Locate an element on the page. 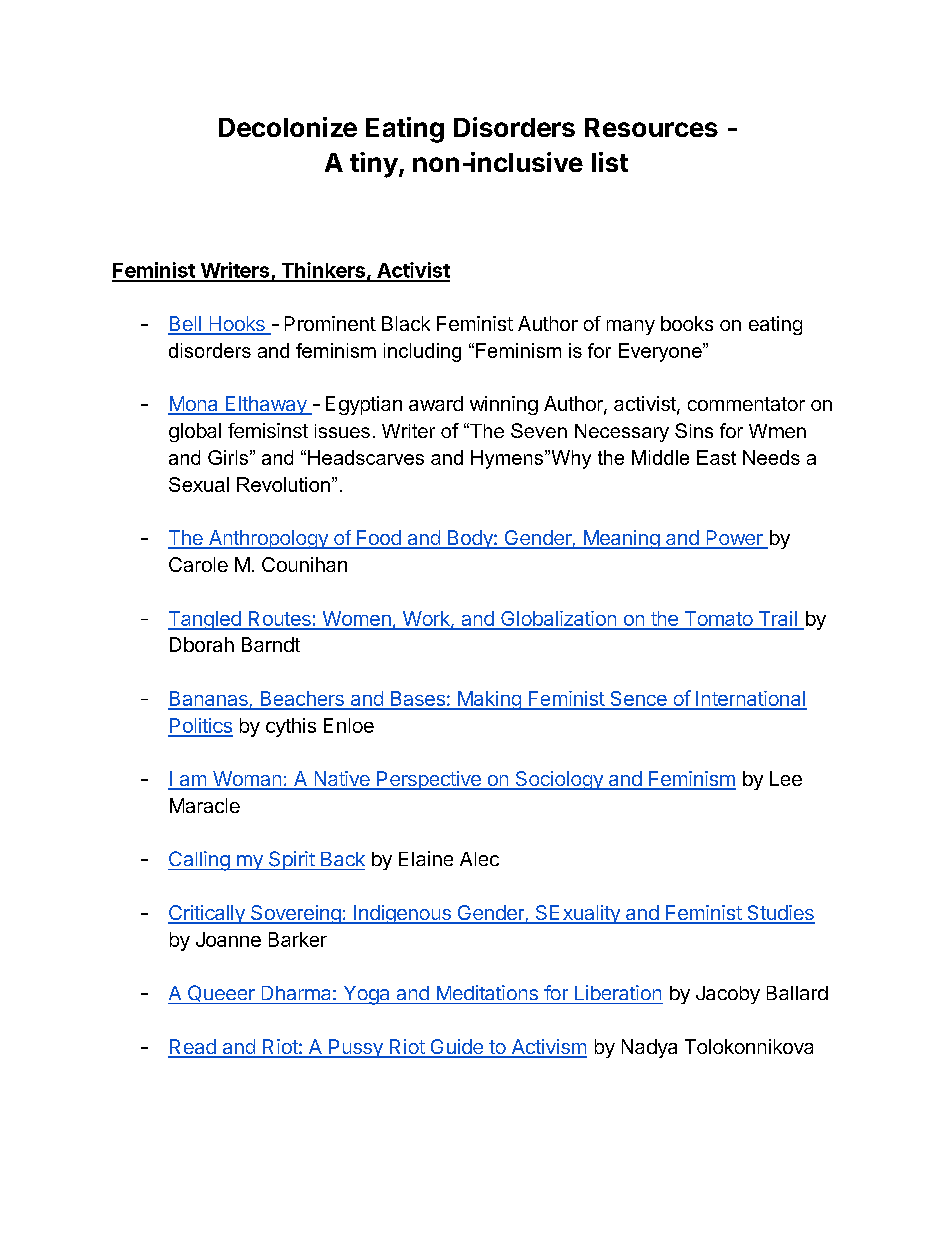  including is located at coordinates (422, 352).
